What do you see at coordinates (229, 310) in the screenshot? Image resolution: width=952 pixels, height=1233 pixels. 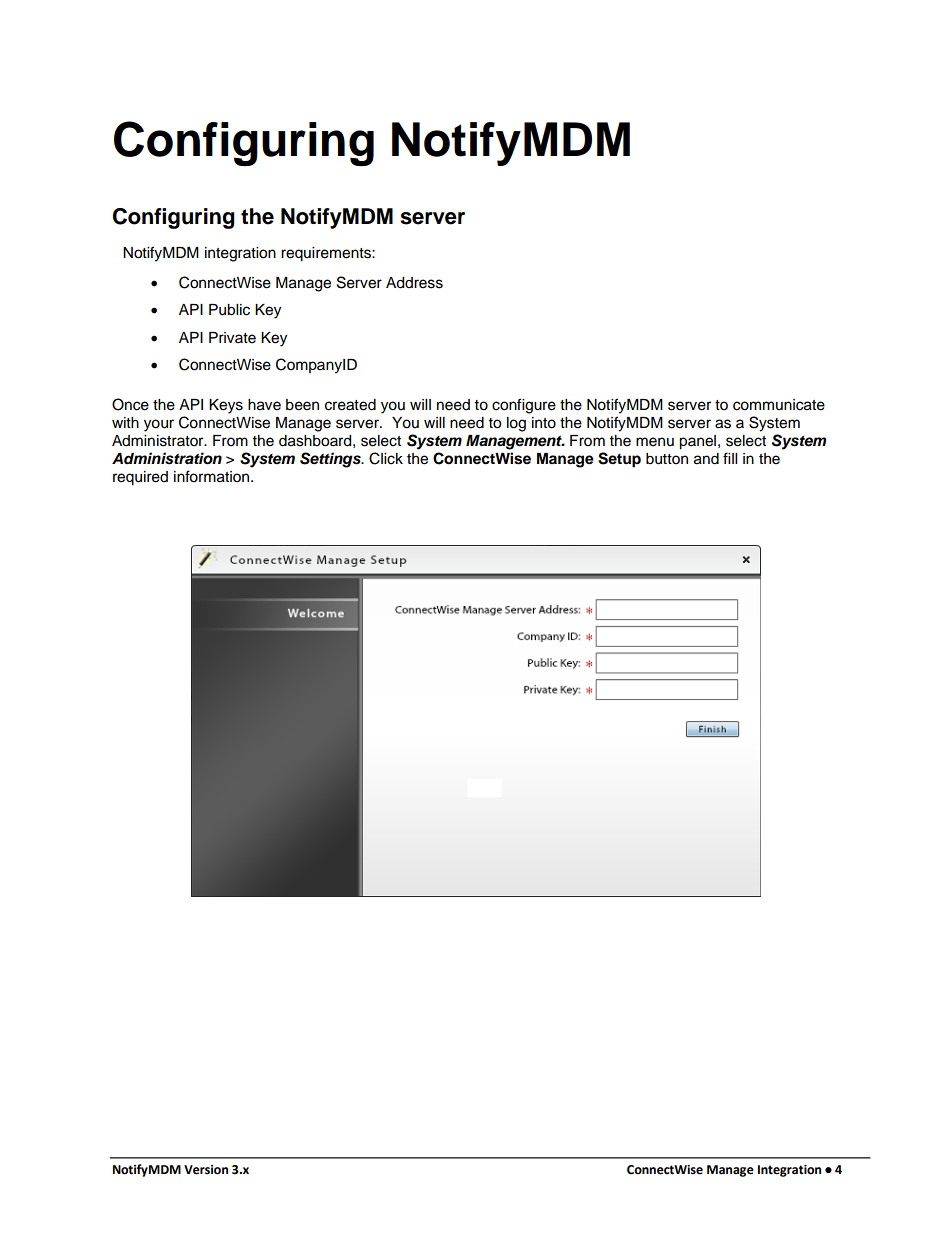 I see `Public` at bounding box center [229, 310].
